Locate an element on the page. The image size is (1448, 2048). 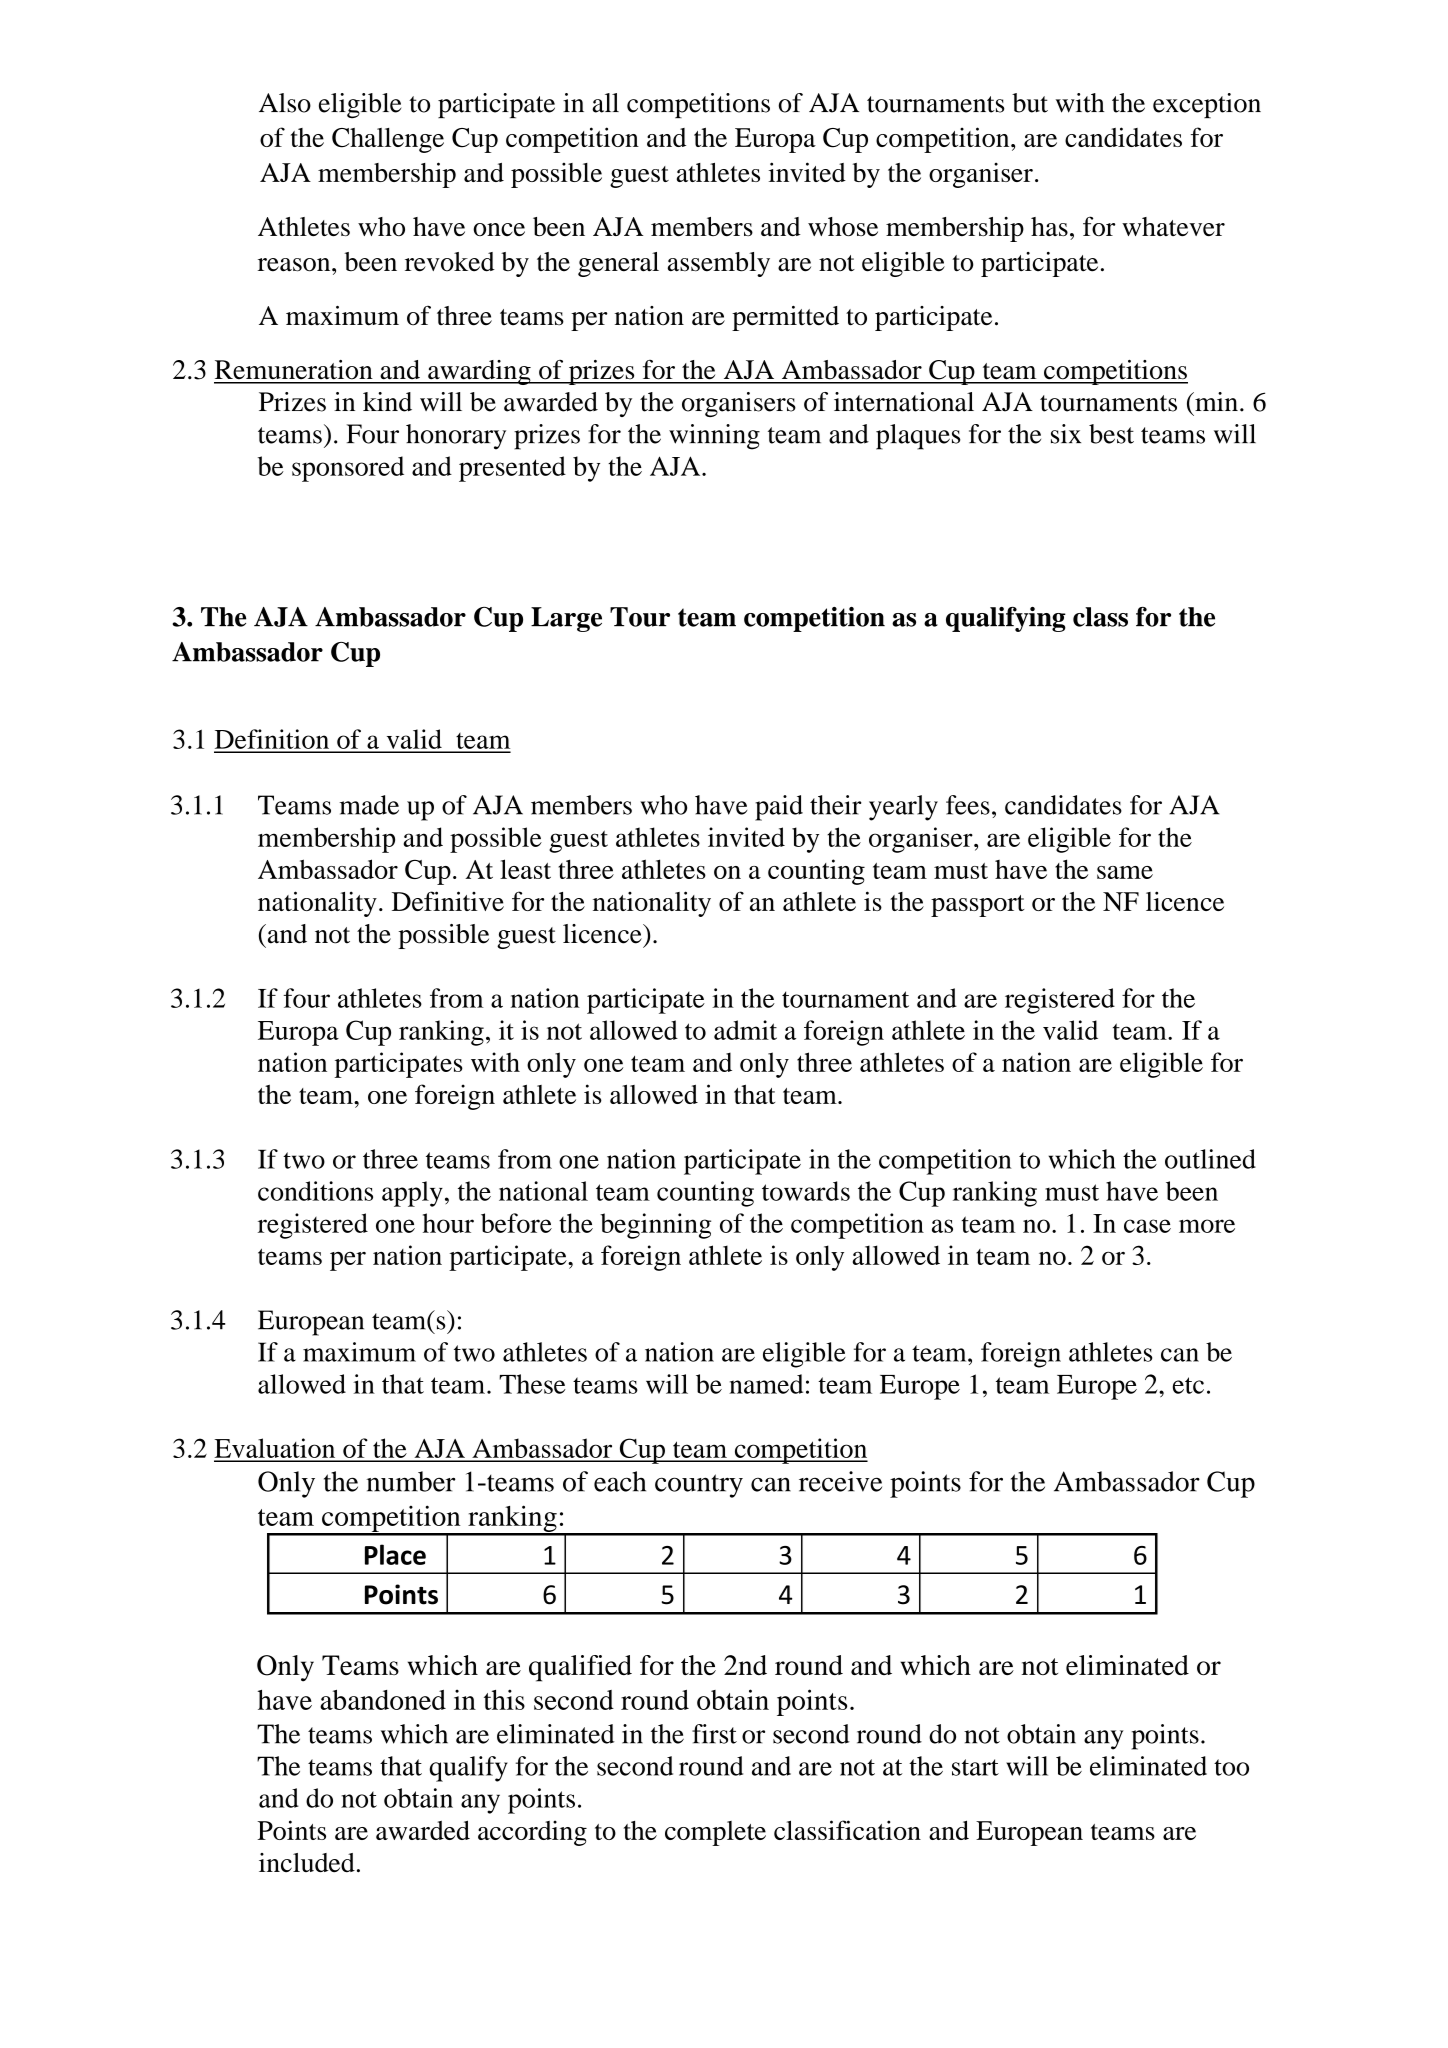
Challenge is located at coordinates (388, 140).
